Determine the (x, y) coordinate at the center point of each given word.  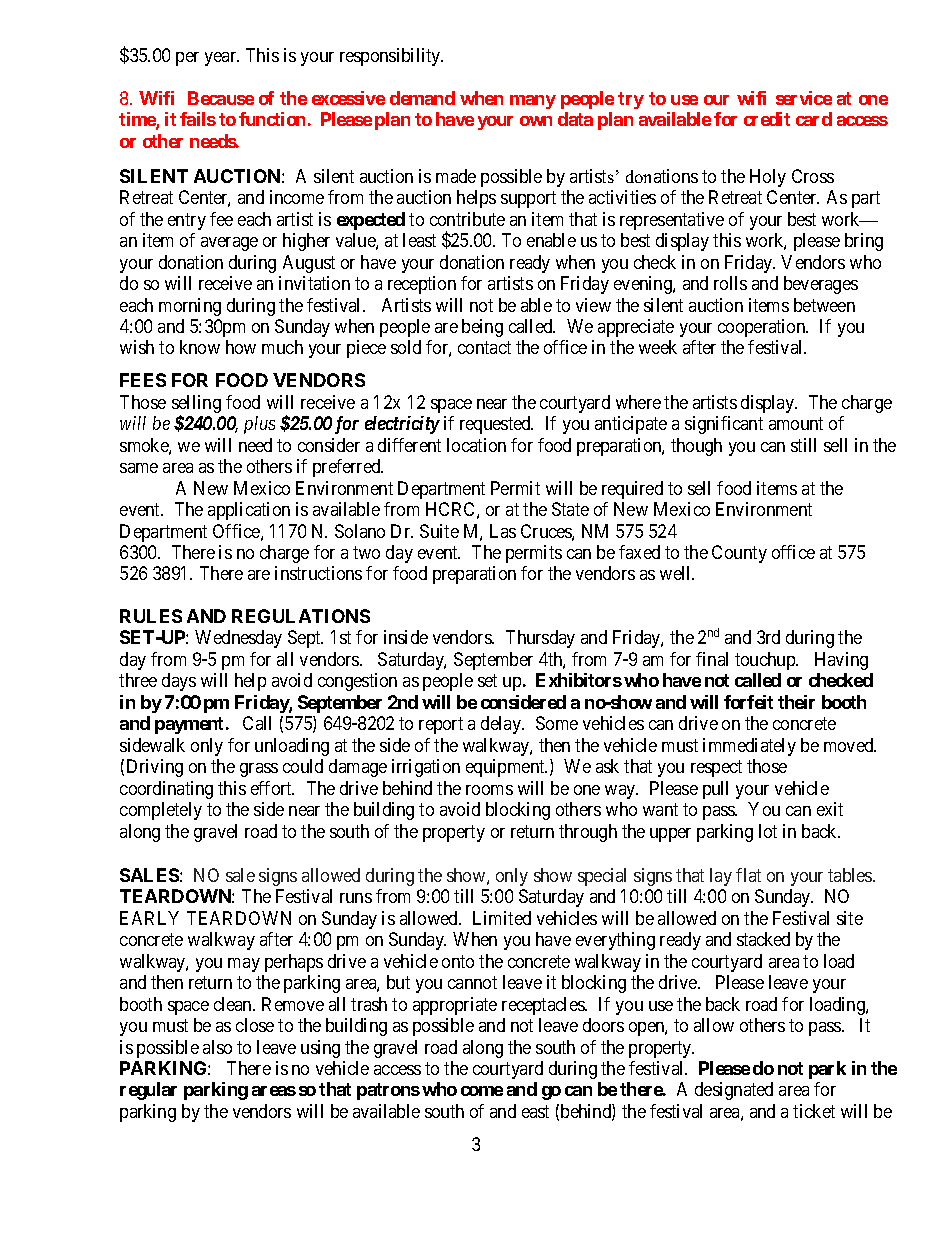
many (533, 102)
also (217, 1047)
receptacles (544, 1006)
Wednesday (238, 639)
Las (503, 531)
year (222, 59)
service (804, 98)
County (739, 554)
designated (734, 1091)
